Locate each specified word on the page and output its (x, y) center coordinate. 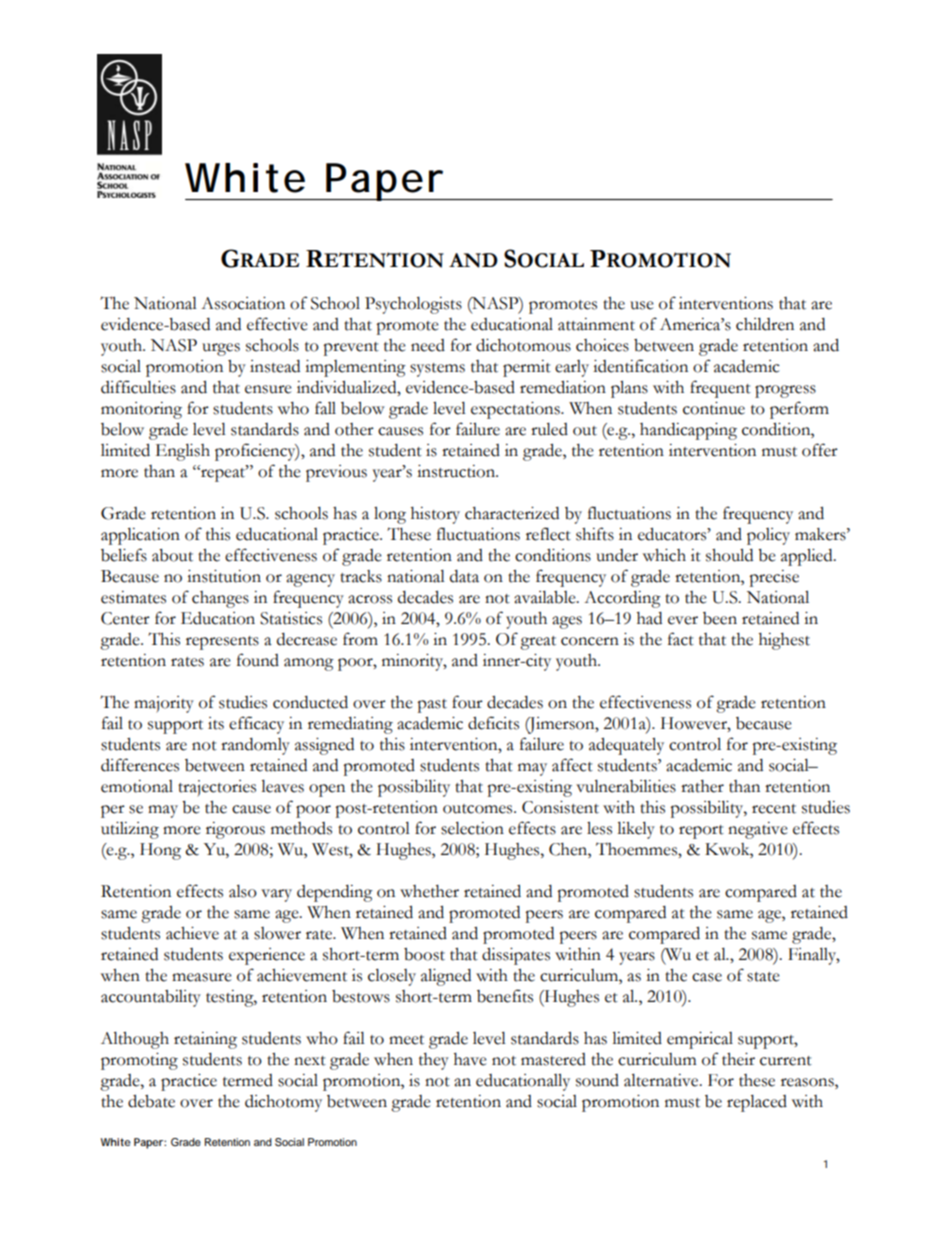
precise (774, 578)
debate (151, 1101)
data (464, 576)
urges (221, 349)
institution (224, 576)
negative (758, 830)
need (428, 345)
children (765, 324)
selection (472, 828)
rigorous (235, 830)
